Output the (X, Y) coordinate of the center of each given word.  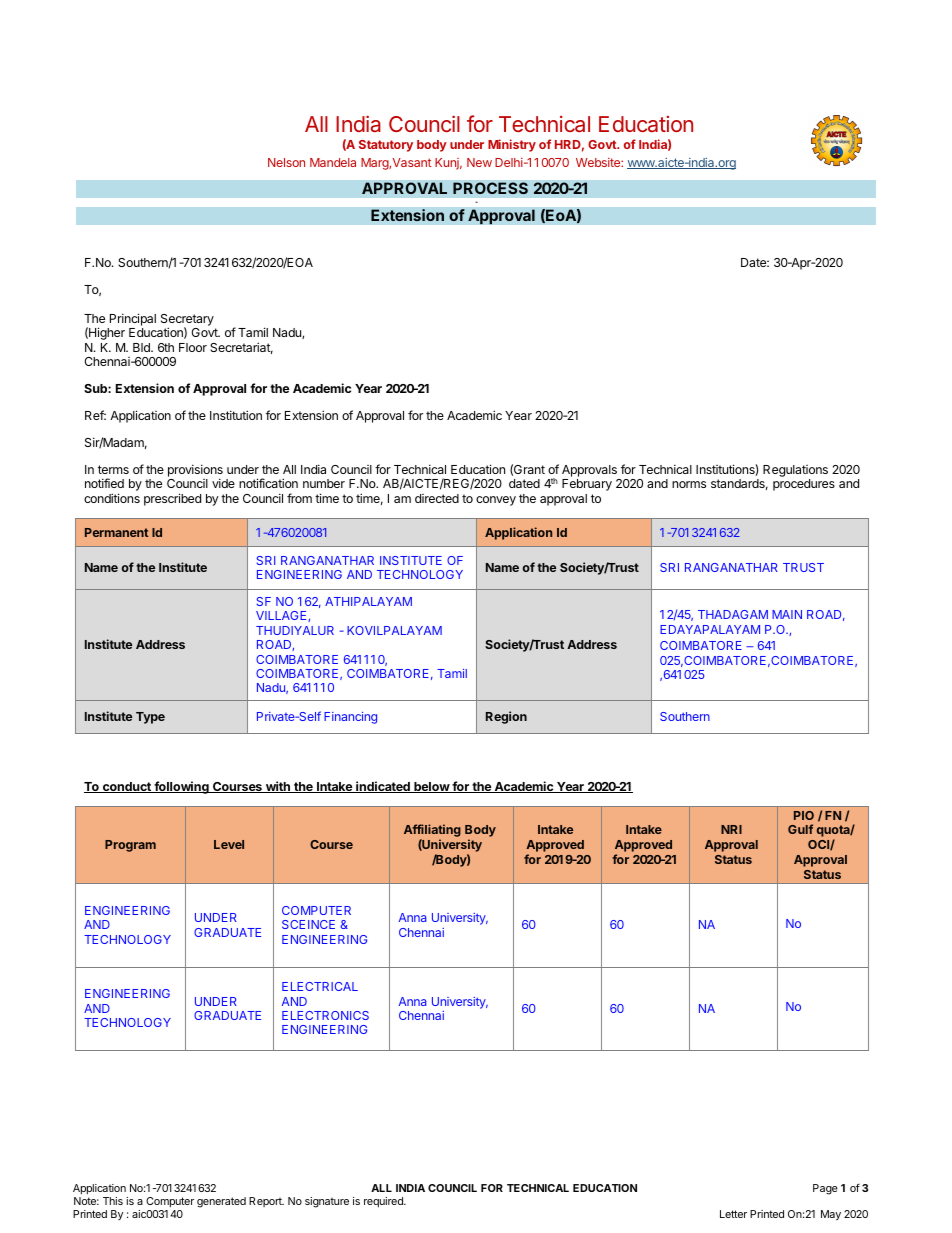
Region (506, 717)
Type (150, 718)
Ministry (512, 145)
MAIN (787, 614)
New (479, 162)
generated (221, 1202)
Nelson (286, 162)
